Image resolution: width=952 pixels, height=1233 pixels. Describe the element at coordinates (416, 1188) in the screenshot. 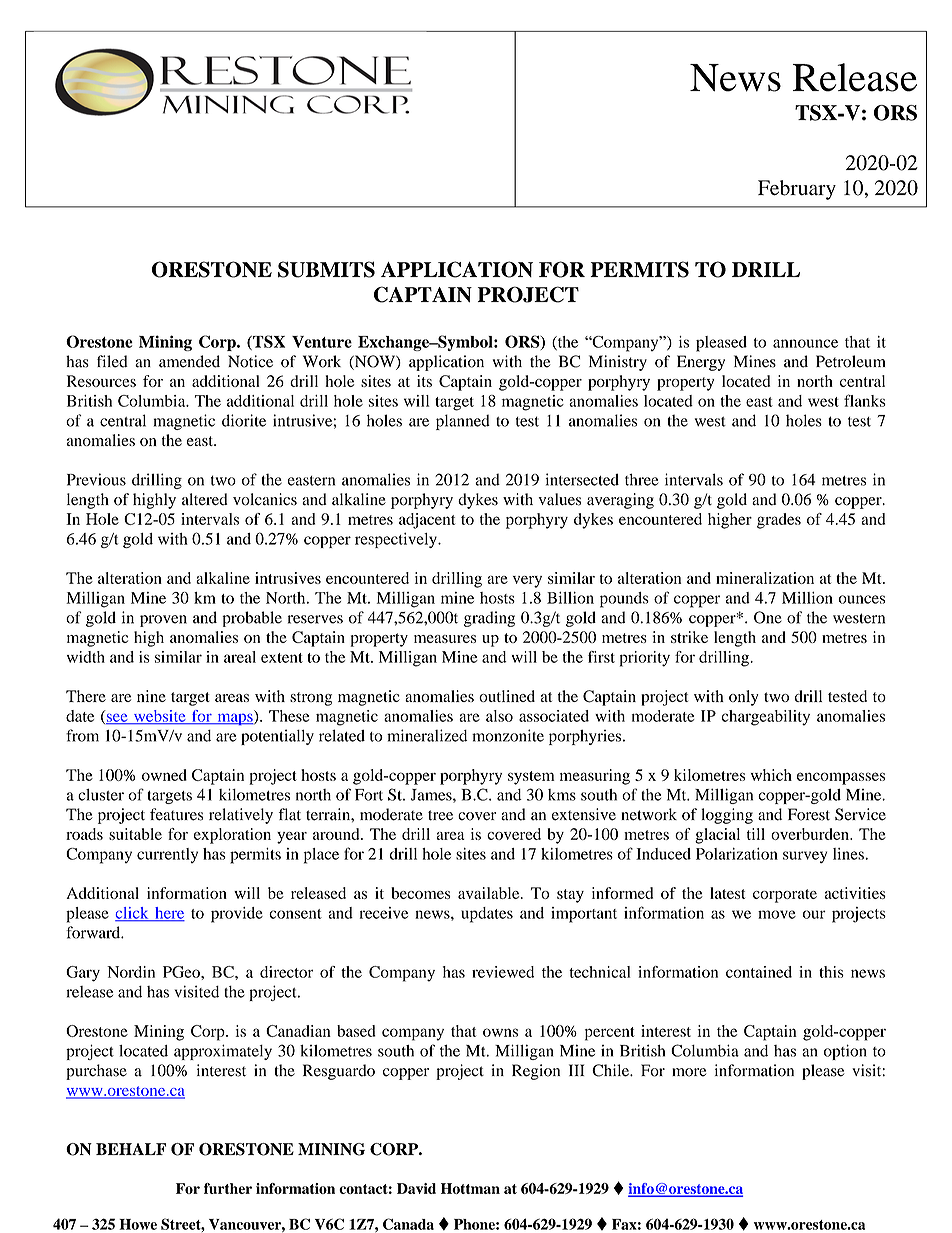

I see `David` at that location.
